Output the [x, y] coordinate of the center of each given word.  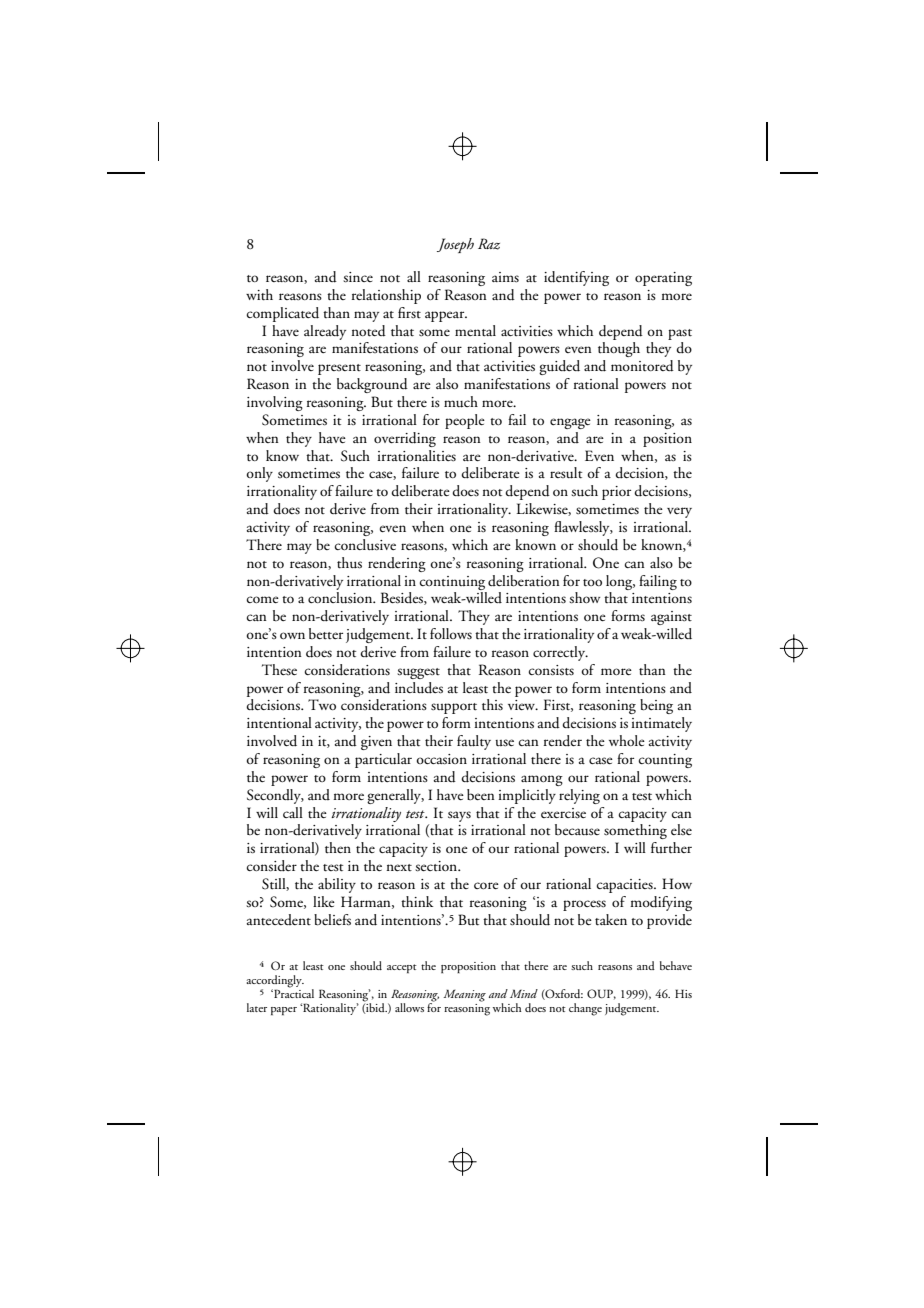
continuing [452, 583]
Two [322, 704]
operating [663, 279]
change [585, 1009]
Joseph [455, 245]
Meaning [464, 995]
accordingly [275, 982]
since [358, 277]
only [259, 474]
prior [616, 493]
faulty [474, 742]
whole [627, 740]
